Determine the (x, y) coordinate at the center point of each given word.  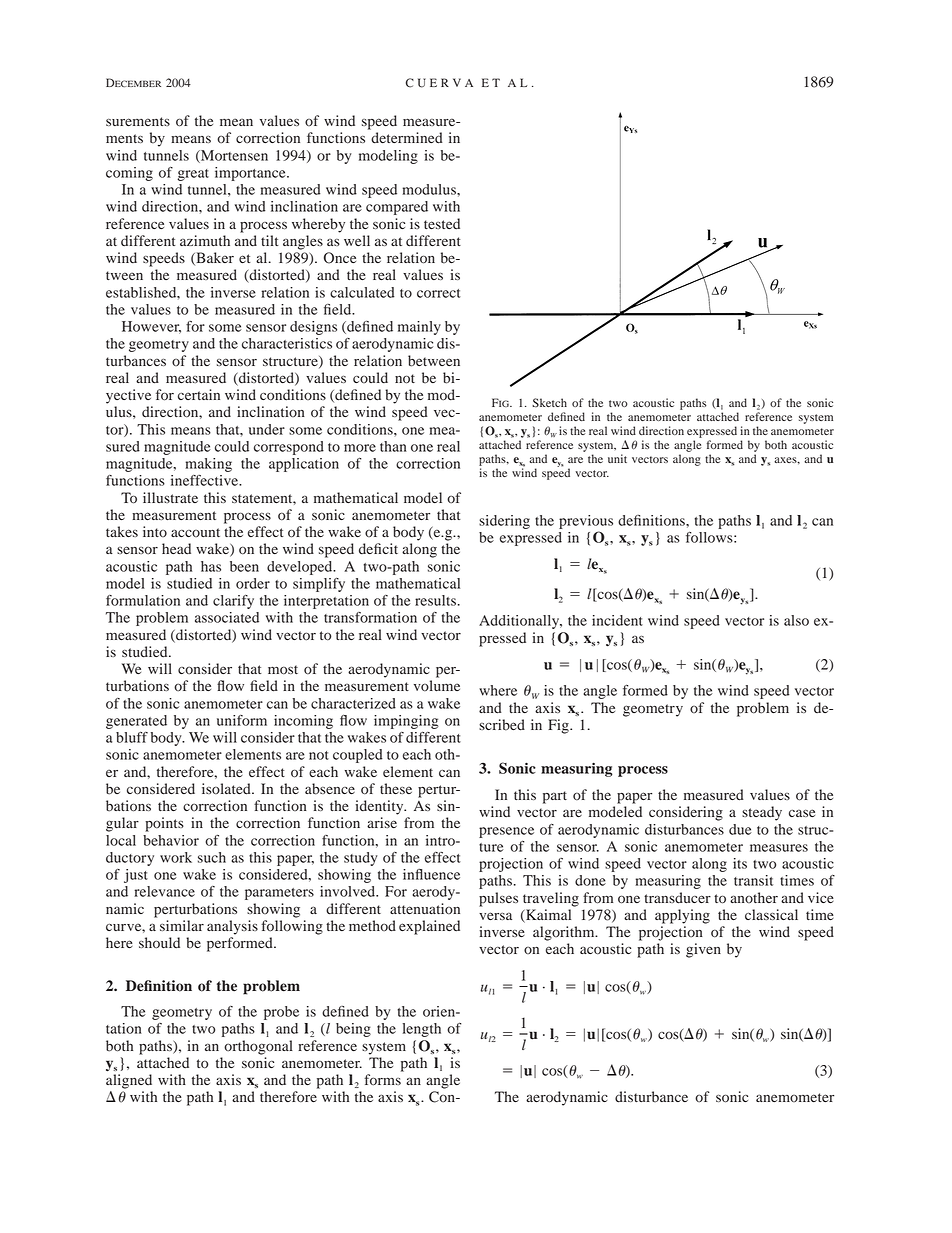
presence (506, 832)
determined (407, 138)
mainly (419, 328)
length (422, 1030)
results (435, 600)
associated (227, 617)
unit (617, 458)
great (193, 175)
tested (442, 223)
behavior (171, 840)
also (796, 620)
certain (199, 394)
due (740, 829)
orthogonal (258, 1047)
